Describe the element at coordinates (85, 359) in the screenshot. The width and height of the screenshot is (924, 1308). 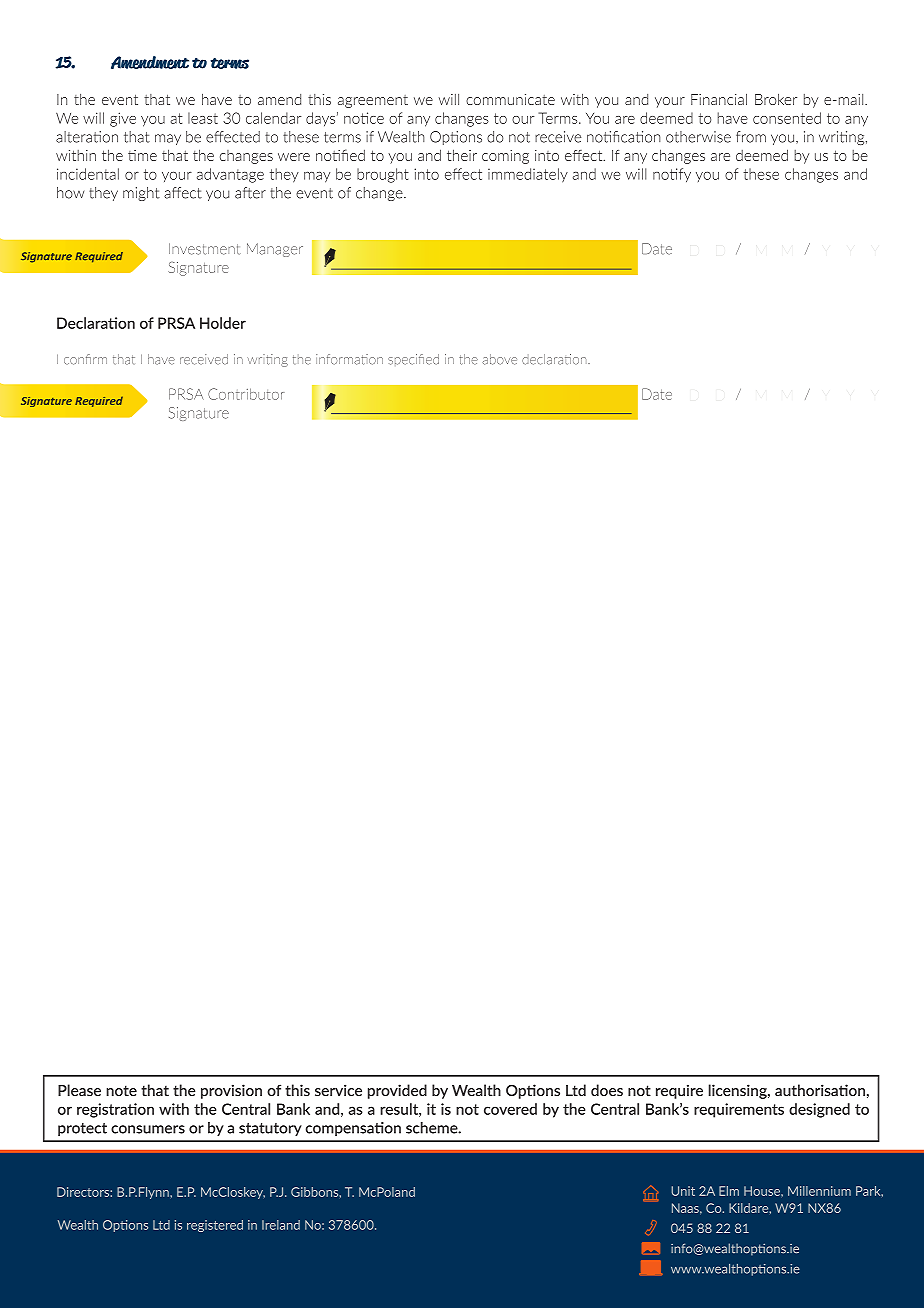
I see `confirm` at that location.
